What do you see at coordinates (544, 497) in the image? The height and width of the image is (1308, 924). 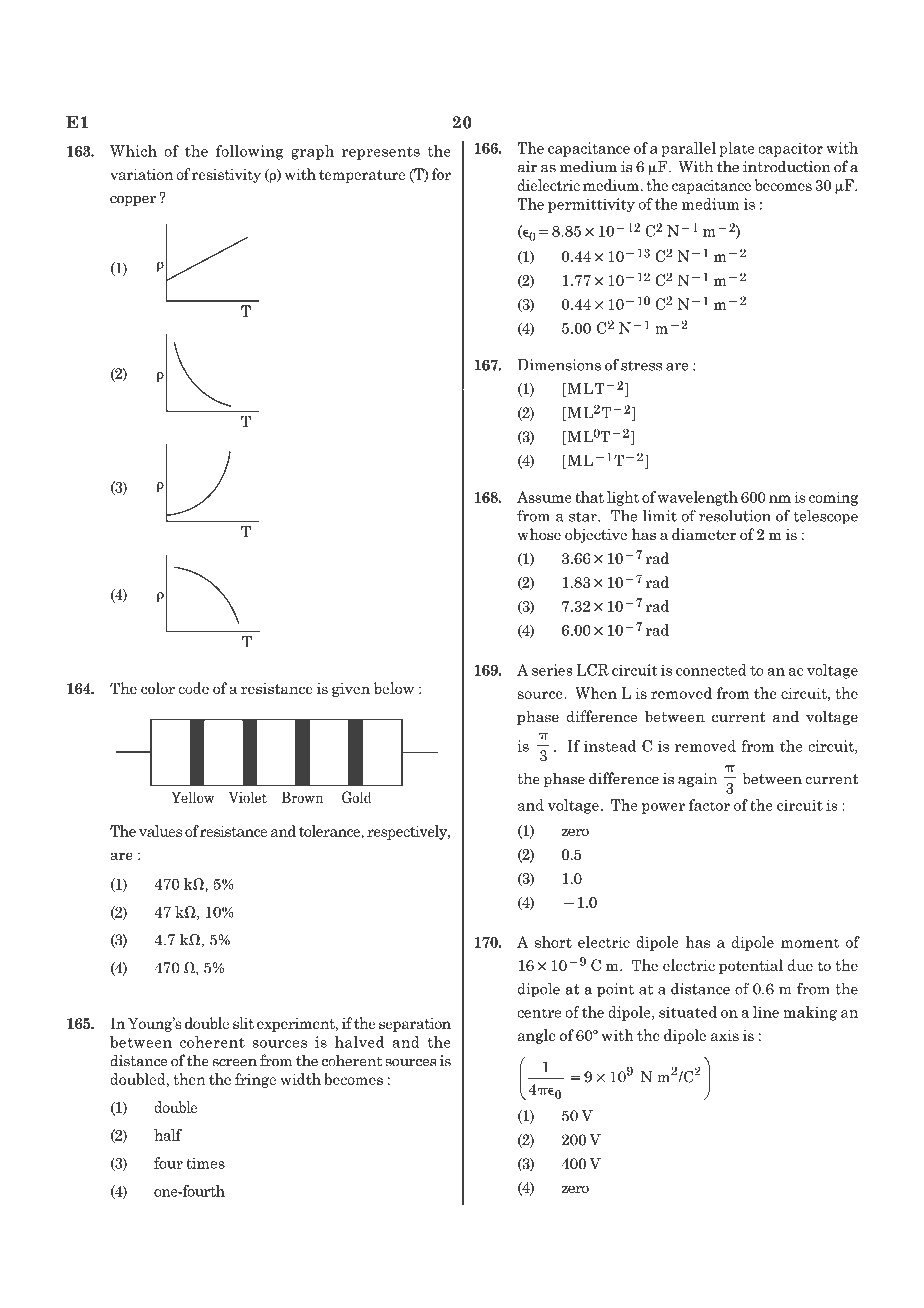 I see `Assume` at bounding box center [544, 497].
